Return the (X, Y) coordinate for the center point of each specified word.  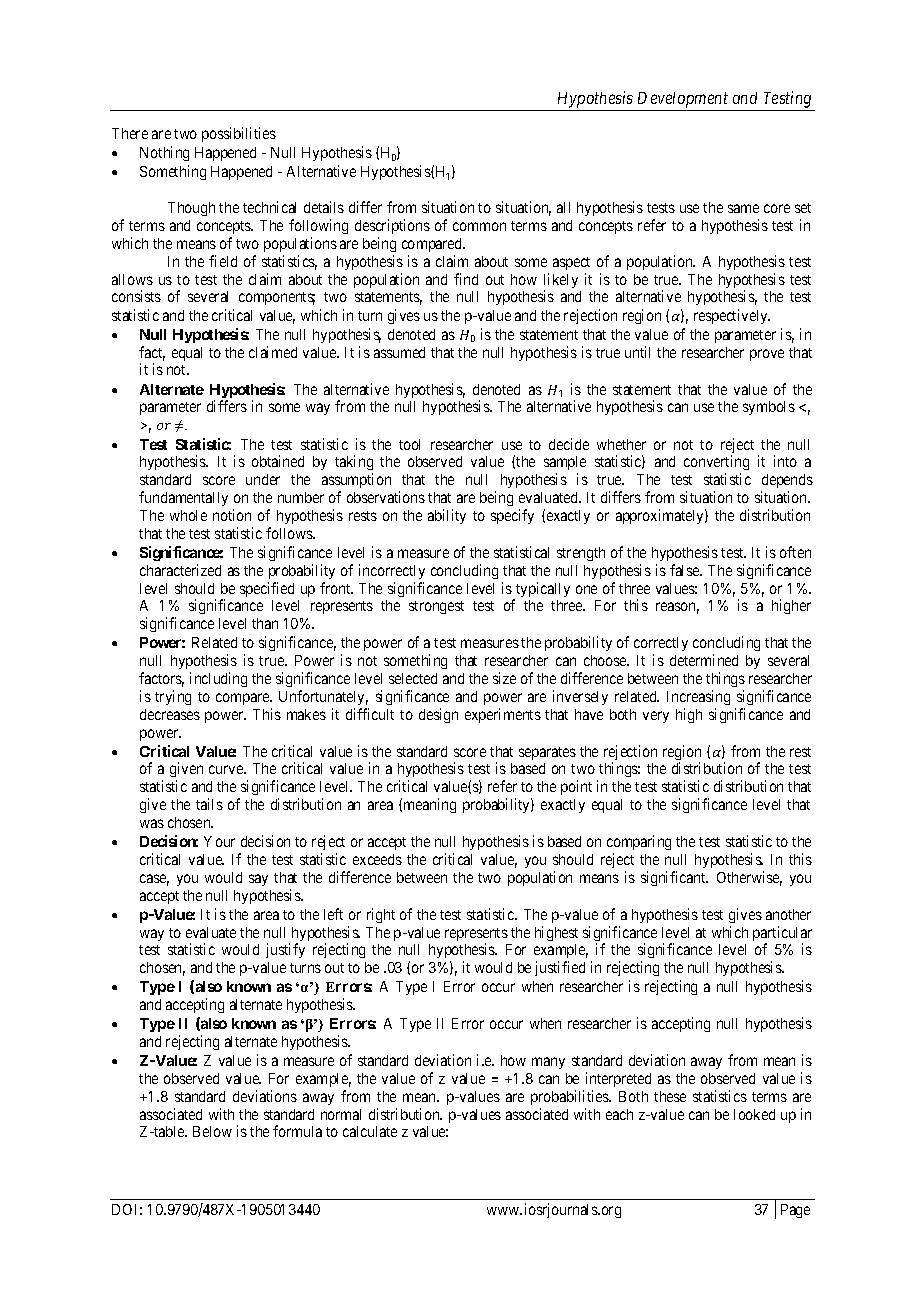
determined (704, 660)
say (258, 880)
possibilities (239, 134)
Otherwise (749, 878)
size (504, 678)
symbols (769, 408)
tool (409, 444)
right (381, 915)
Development (683, 100)
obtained (278, 461)
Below (212, 1131)
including (218, 679)
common (479, 226)
